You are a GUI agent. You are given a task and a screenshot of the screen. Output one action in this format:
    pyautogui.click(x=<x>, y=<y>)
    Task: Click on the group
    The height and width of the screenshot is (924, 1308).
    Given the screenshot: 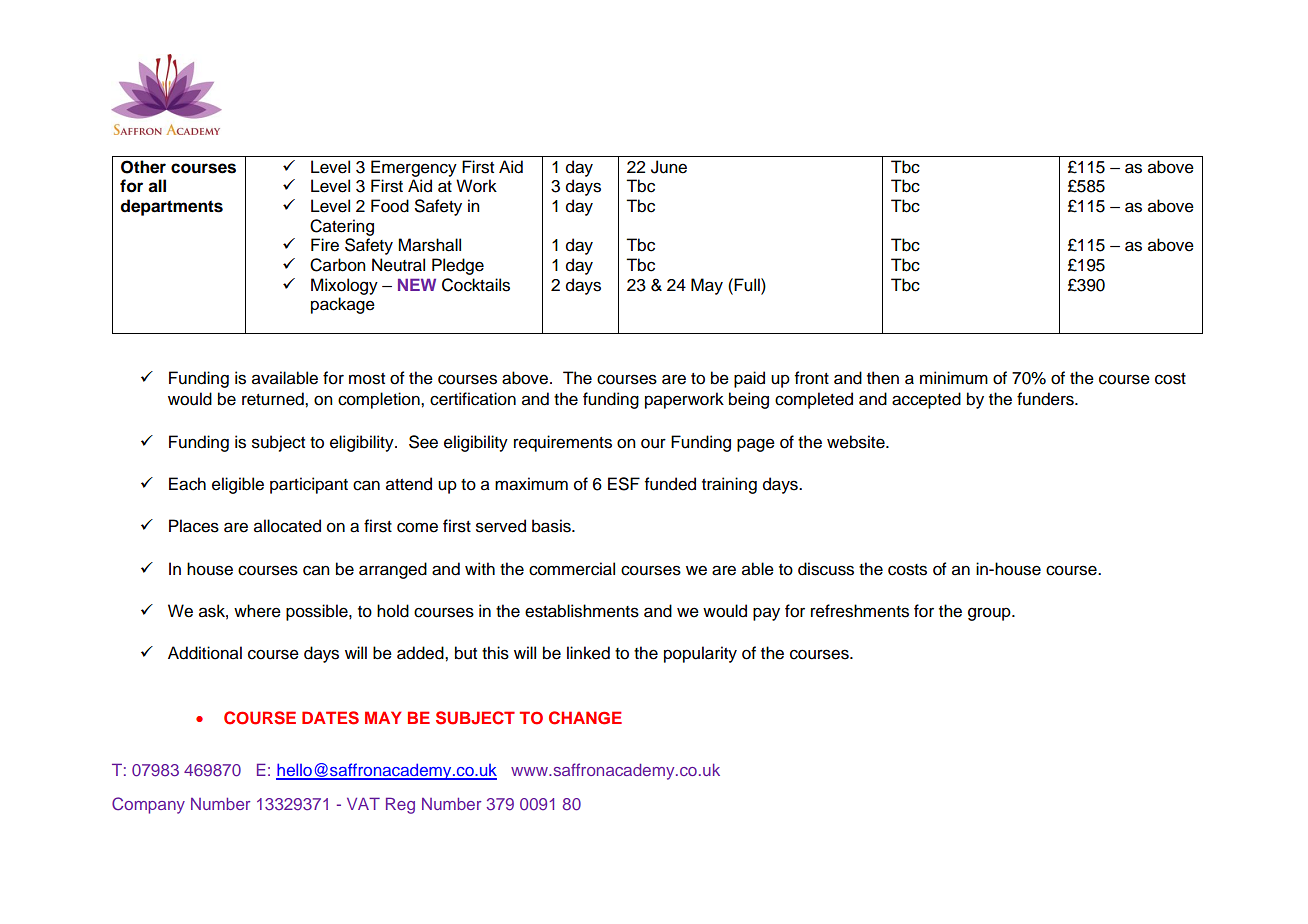 What is the action you would take?
    pyautogui.click(x=990, y=614)
